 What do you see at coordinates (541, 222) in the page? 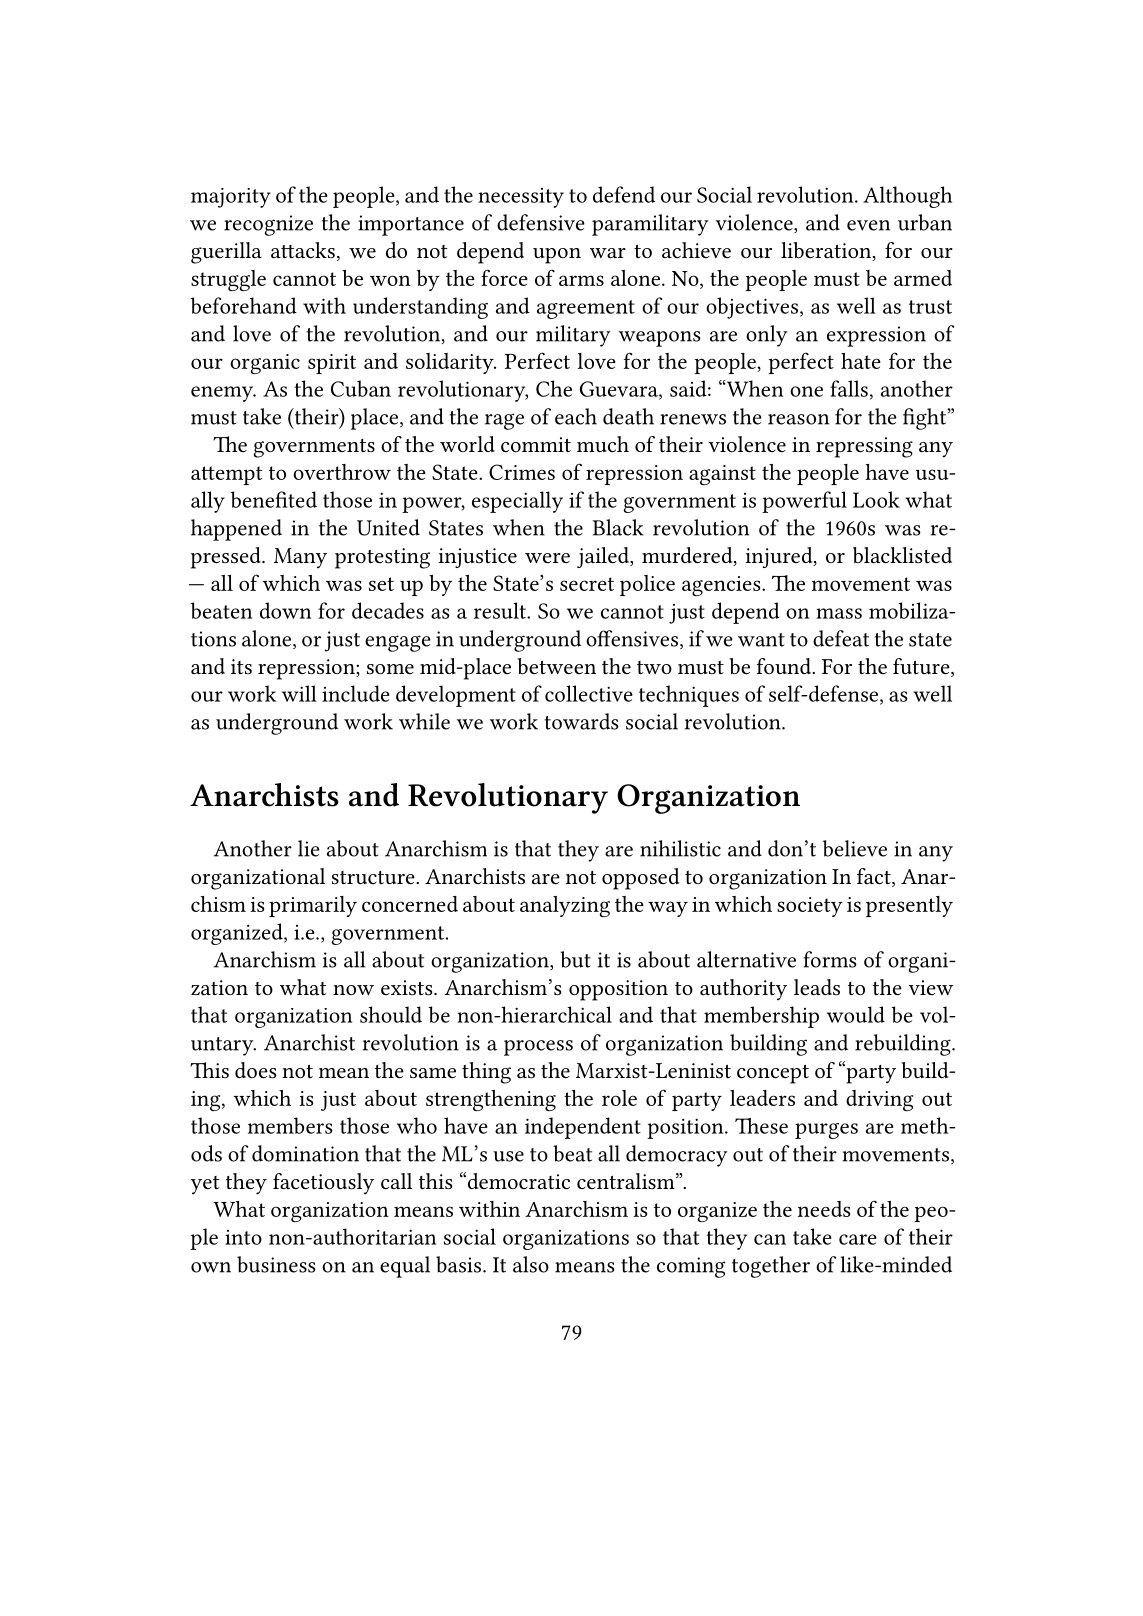
I see `defensive` at bounding box center [541, 222].
